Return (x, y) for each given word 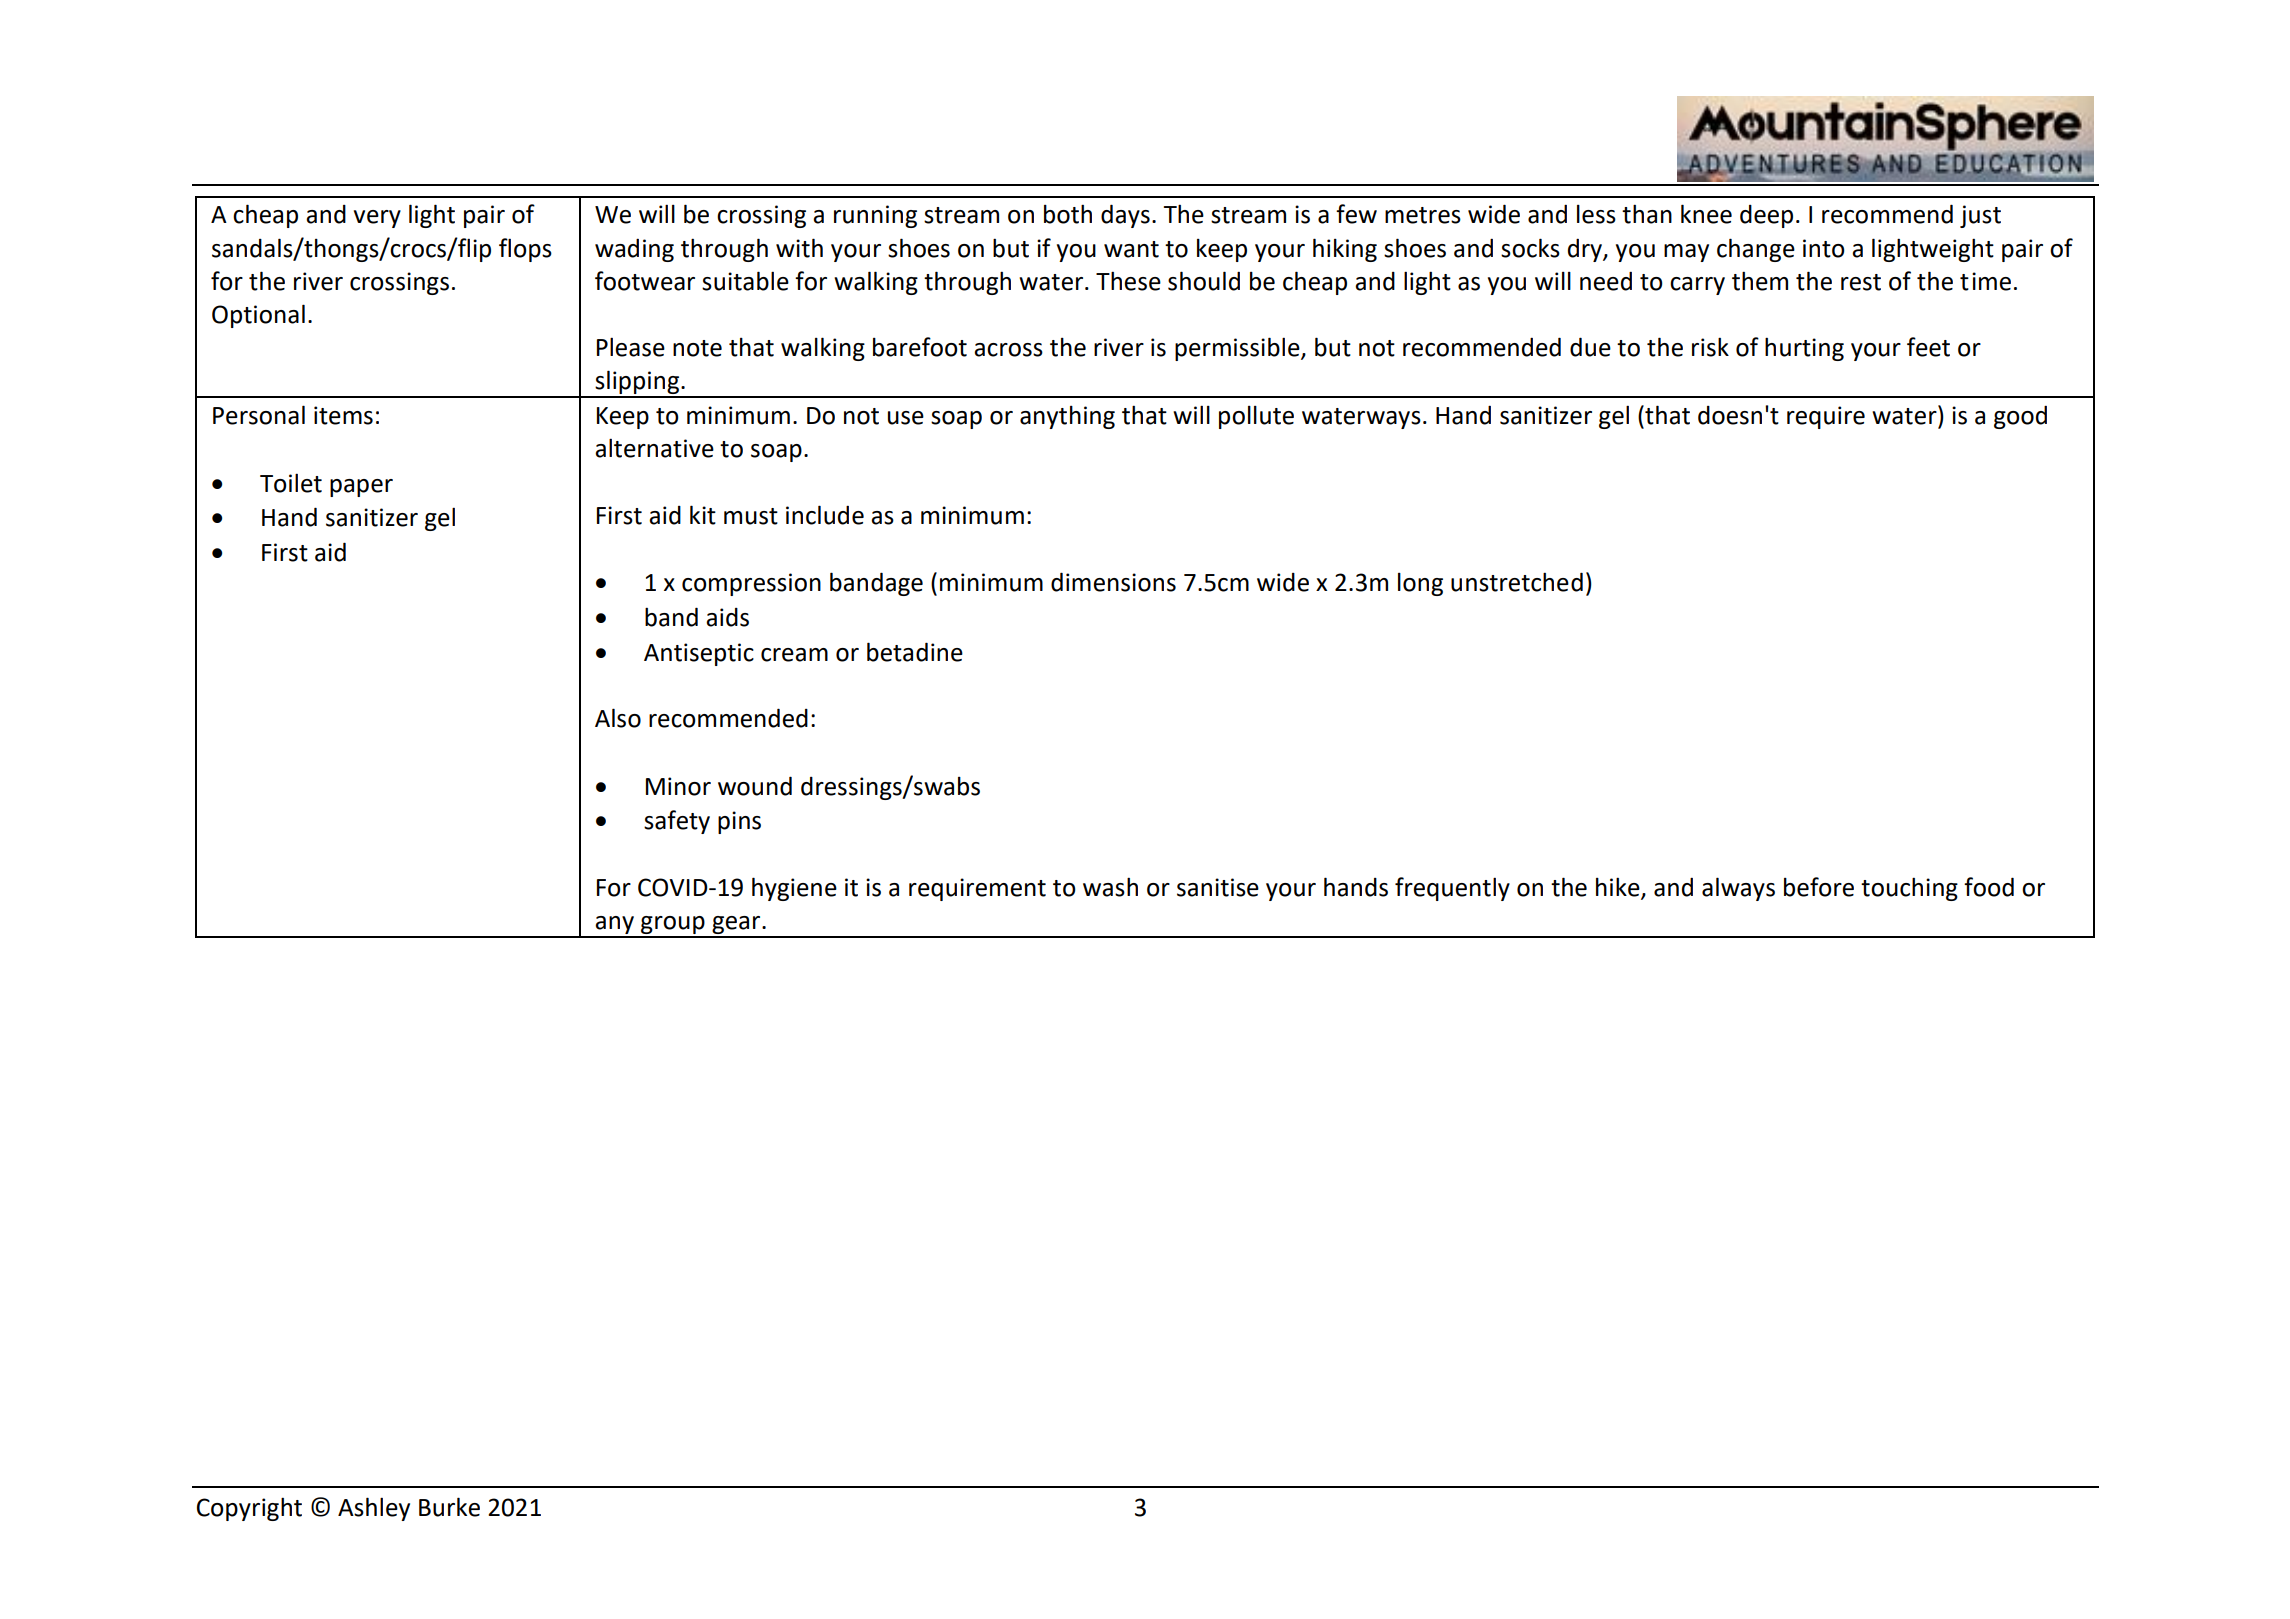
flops (525, 250)
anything (1067, 417)
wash (1110, 887)
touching (1909, 889)
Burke (449, 1507)
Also (618, 718)
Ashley (374, 1509)
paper (361, 488)
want (1131, 249)
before (1819, 887)
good (2020, 417)
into (1824, 248)
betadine (915, 652)
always (1738, 889)
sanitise (1218, 887)
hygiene (794, 889)
